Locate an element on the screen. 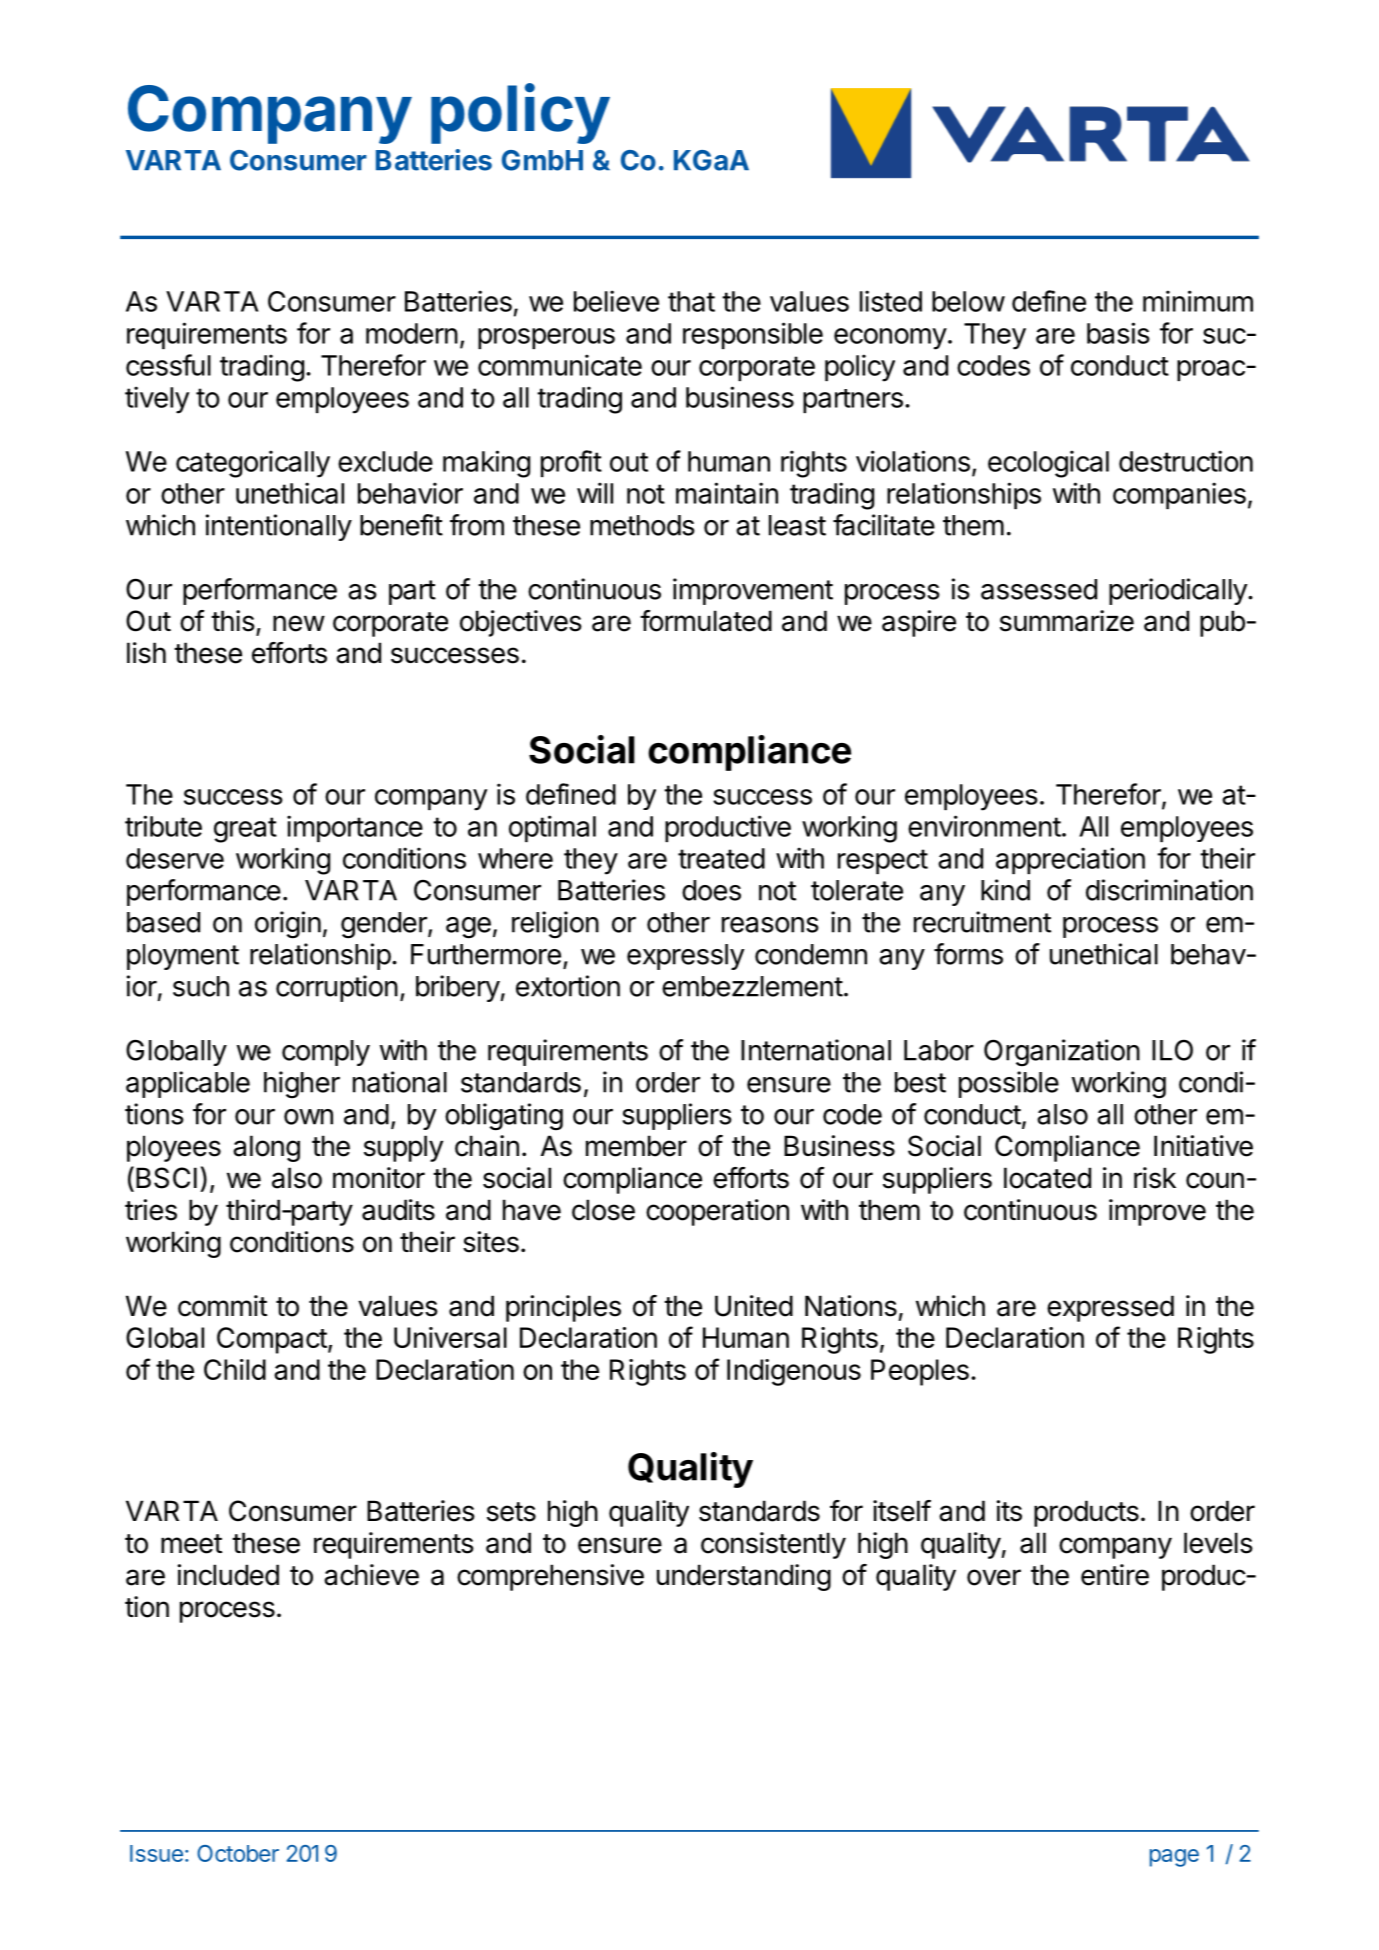 This screenshot has height=1950, width=1379. understanding is located at coordinates (744, 1577).
